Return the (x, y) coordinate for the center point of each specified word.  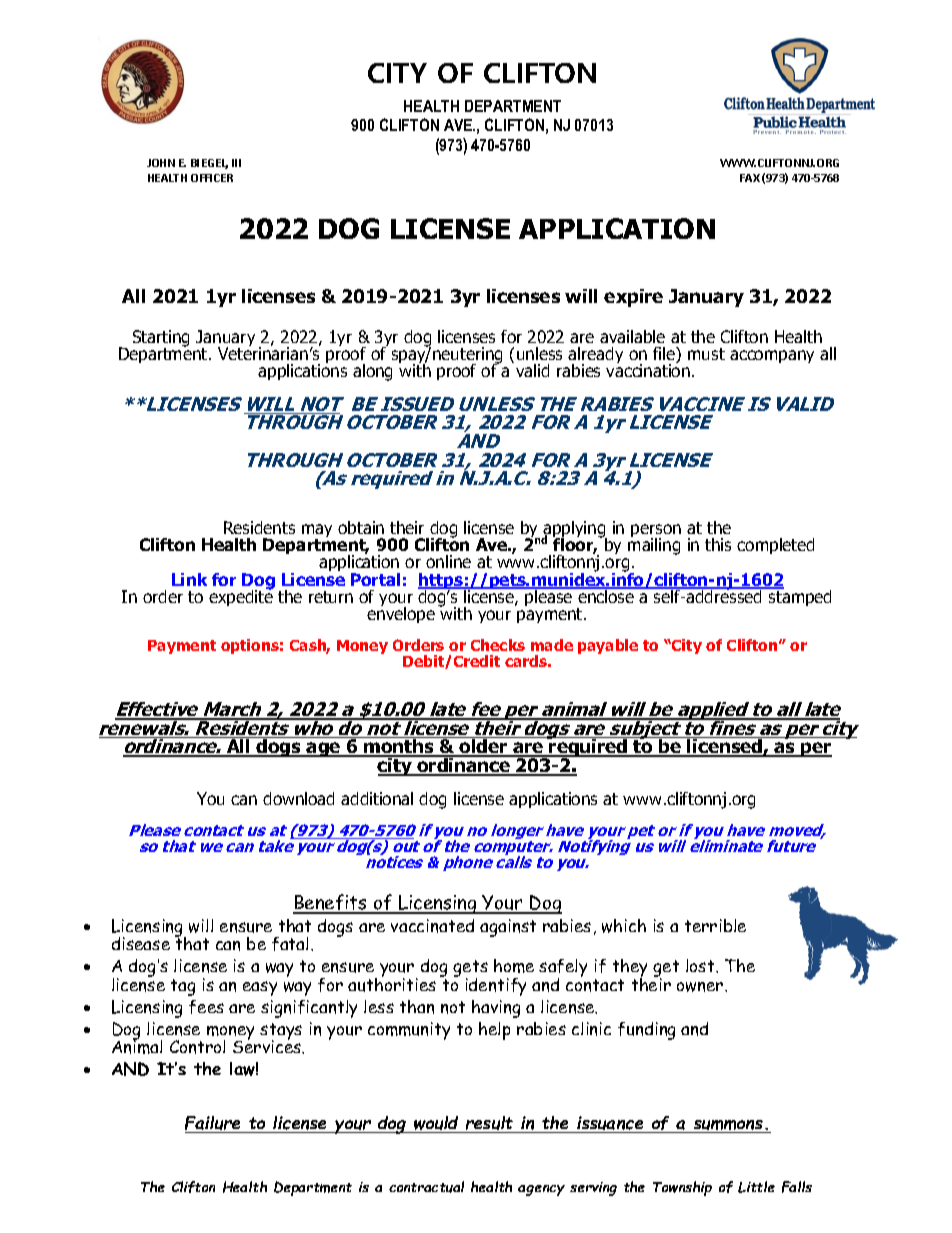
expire (633, 298)
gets (470, 970)
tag (183, 987)
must (706, 354)
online (448, 561)
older (484, 747)
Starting (161, 339)
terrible (715, 925)
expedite (241, 596)
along (372, 372)
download (298, 798)
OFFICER (212, 178)
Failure (214, 1124)
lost (701, 965)
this (718, 544)
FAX (750, 178)
